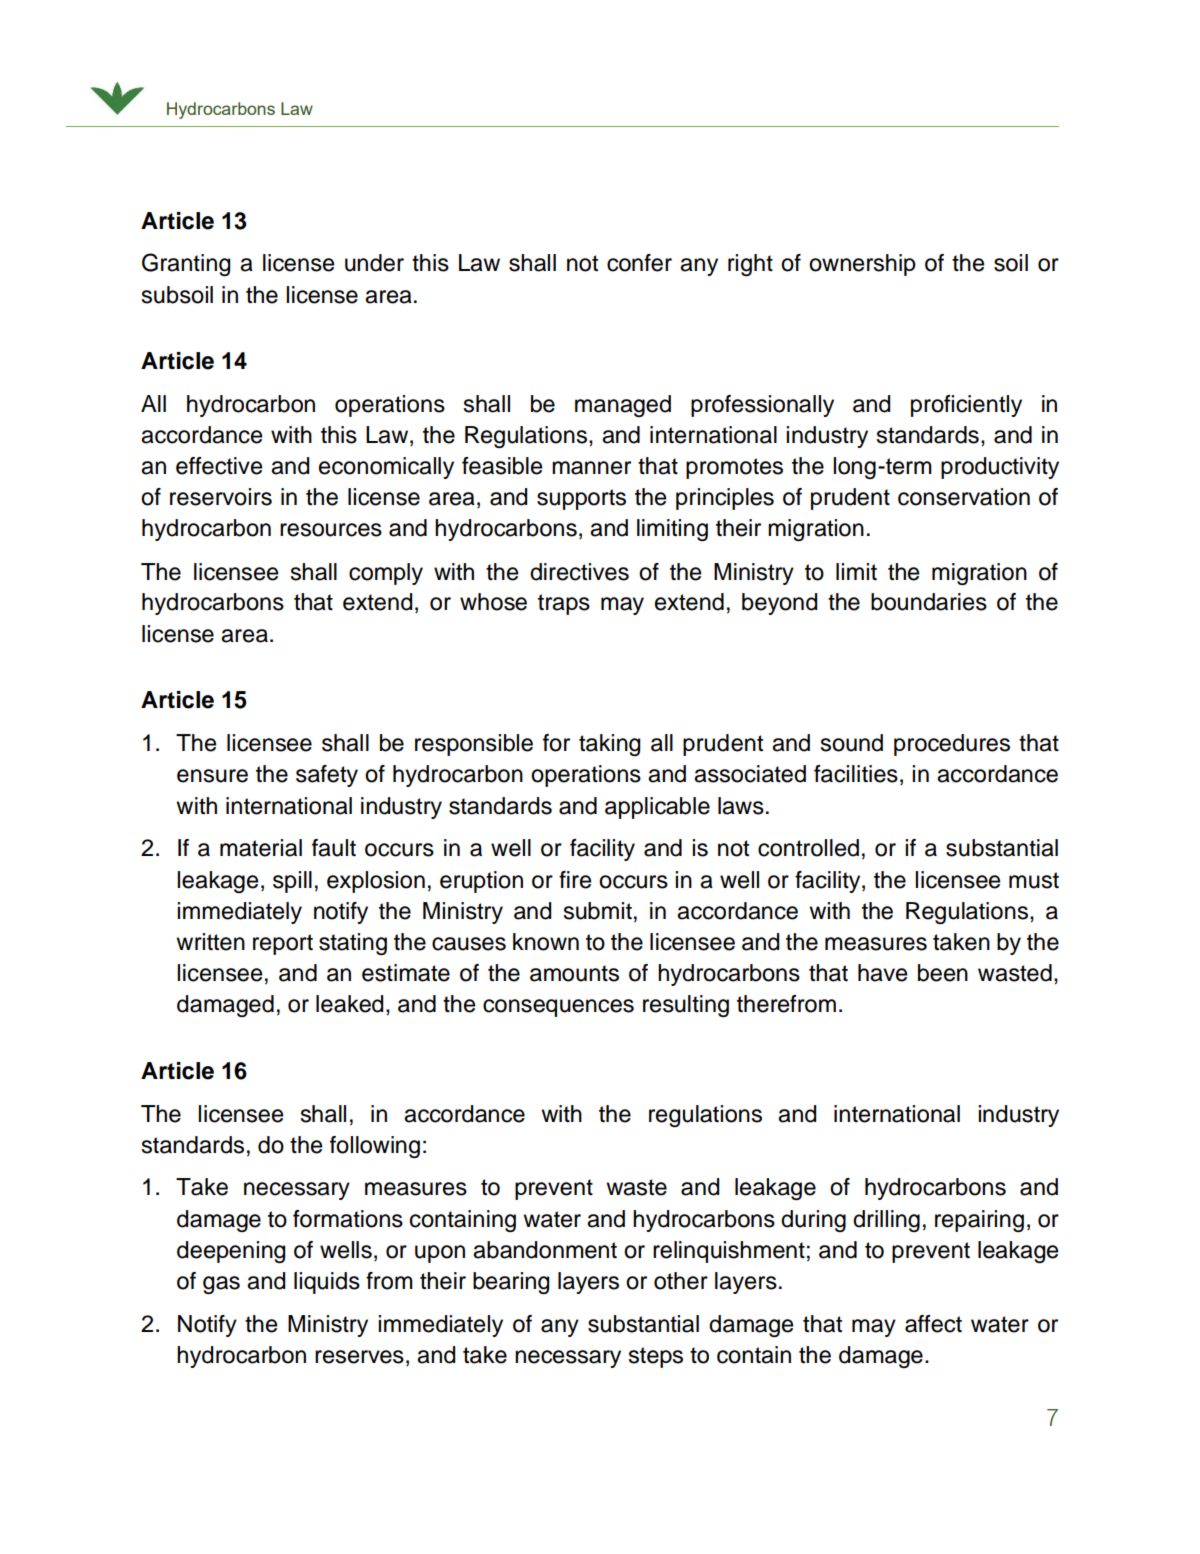  I want to click on ownership, so click(862, 265).
